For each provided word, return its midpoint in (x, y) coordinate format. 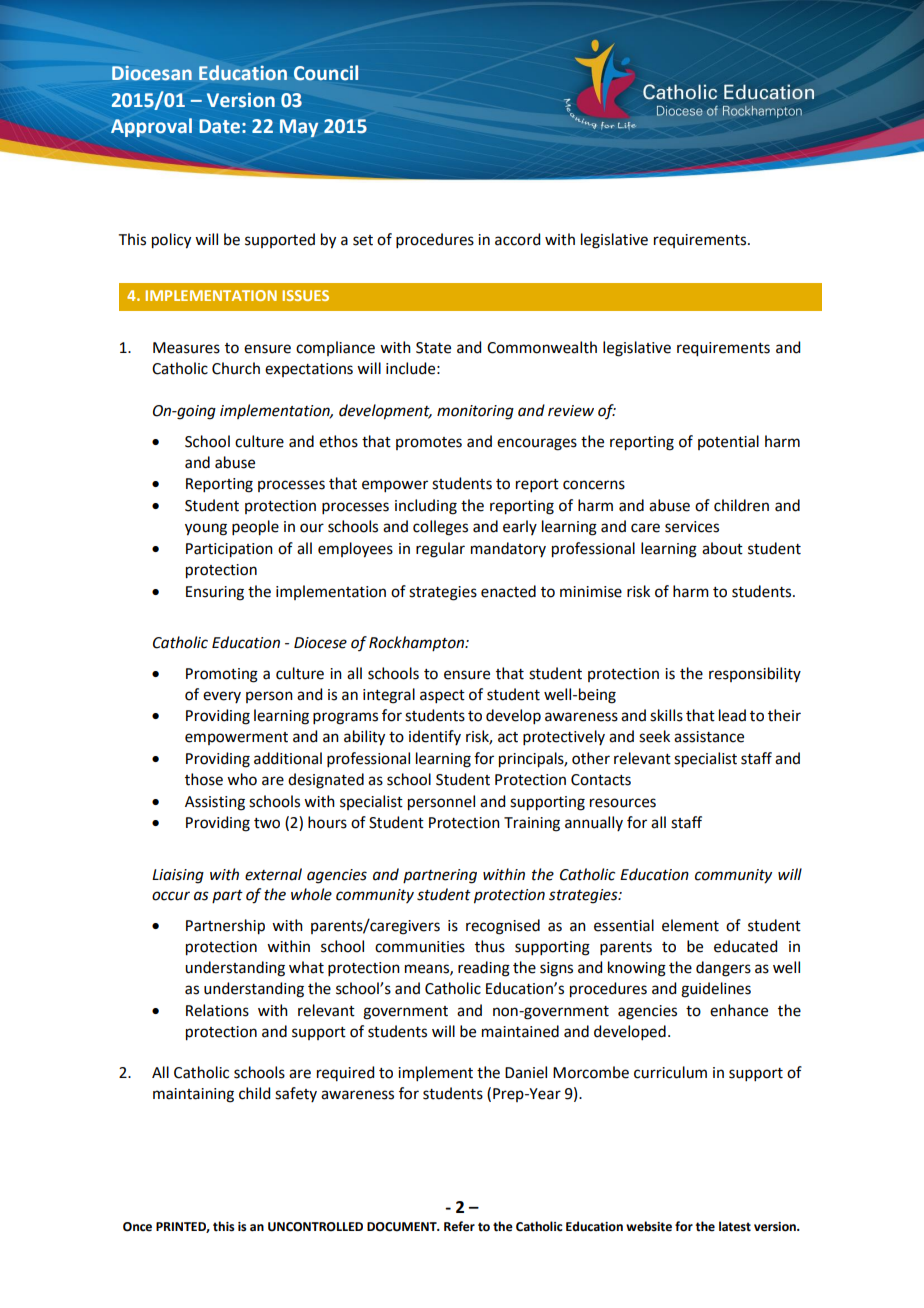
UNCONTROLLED (315, 1227)
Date (219, 126)
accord (517, 239)
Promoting (222, 675)
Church (236, 368)
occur (171, 896)
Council (326, 73)
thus (490, 946)
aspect (442, 696)
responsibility (755, 674)
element (690, 925)
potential (728, 442)
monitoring (475, 412)
